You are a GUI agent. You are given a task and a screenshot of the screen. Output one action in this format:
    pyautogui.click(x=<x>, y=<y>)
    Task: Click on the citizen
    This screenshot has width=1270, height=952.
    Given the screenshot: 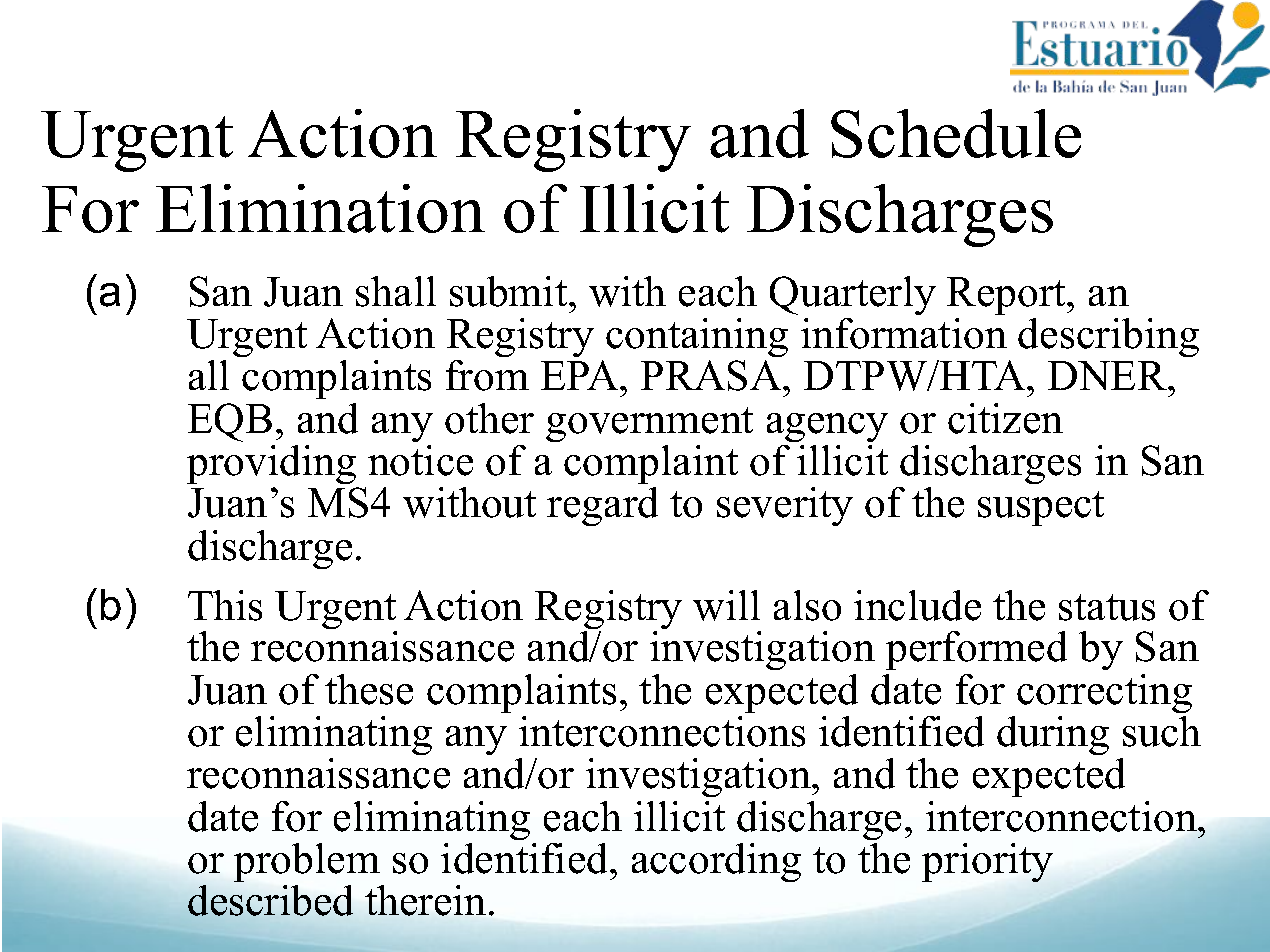 What is the action you would take?
    pyautogui.click(x=1005, y=418)
